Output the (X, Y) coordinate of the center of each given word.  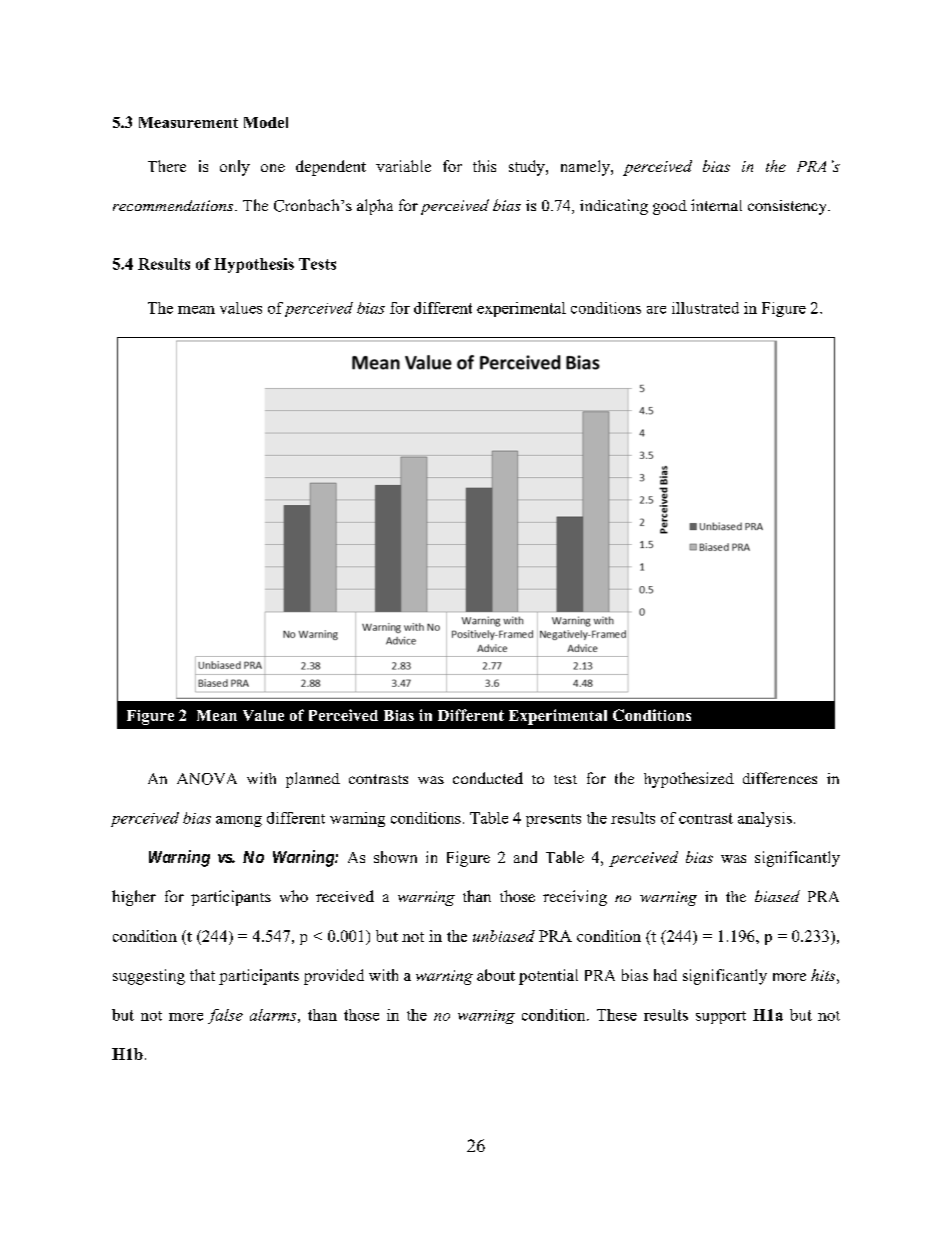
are (656, 310)
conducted (488, 778)
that (202, 975)
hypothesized (689, 780)
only (235, 168)
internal (716, 205)
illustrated (705, 308)
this (484, 166)
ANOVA (207, 779)
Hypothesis (254, 265)
